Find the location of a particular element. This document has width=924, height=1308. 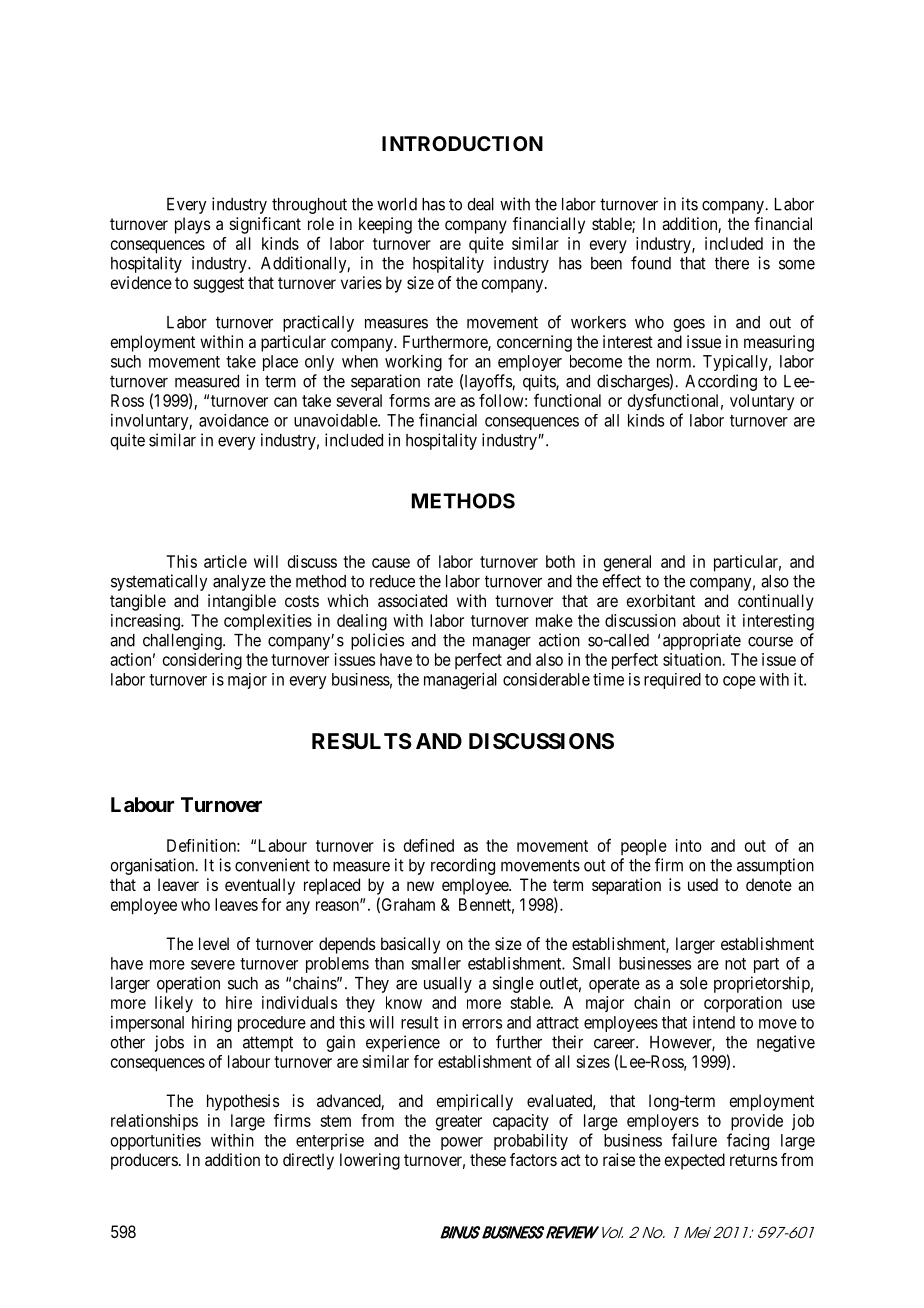

hypothesis is located at coordinates (243, 1102).
